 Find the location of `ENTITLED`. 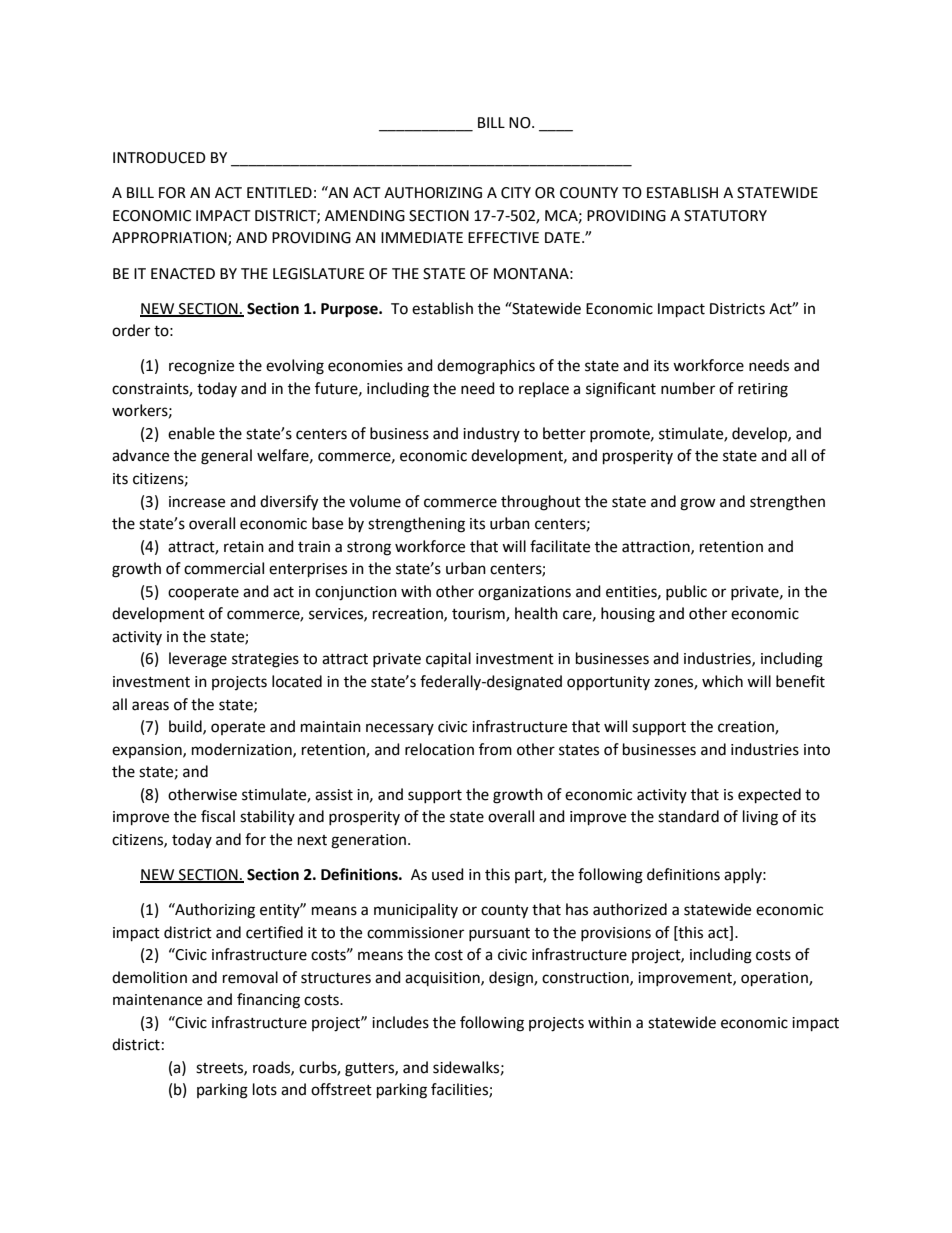

ENTITLED is located at coordinates (279, 192).
